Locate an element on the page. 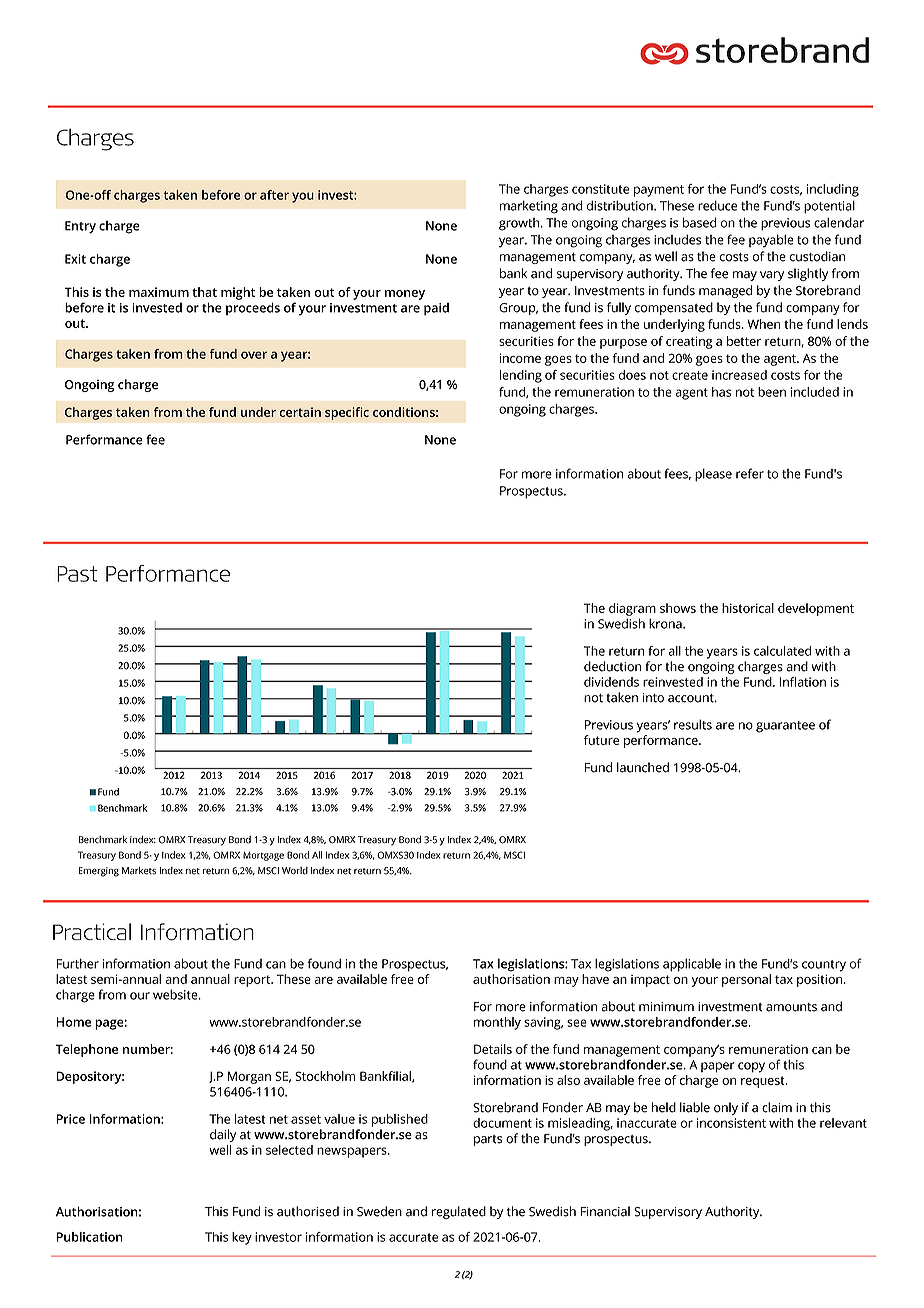  World is located at coordinates (295, 871).
